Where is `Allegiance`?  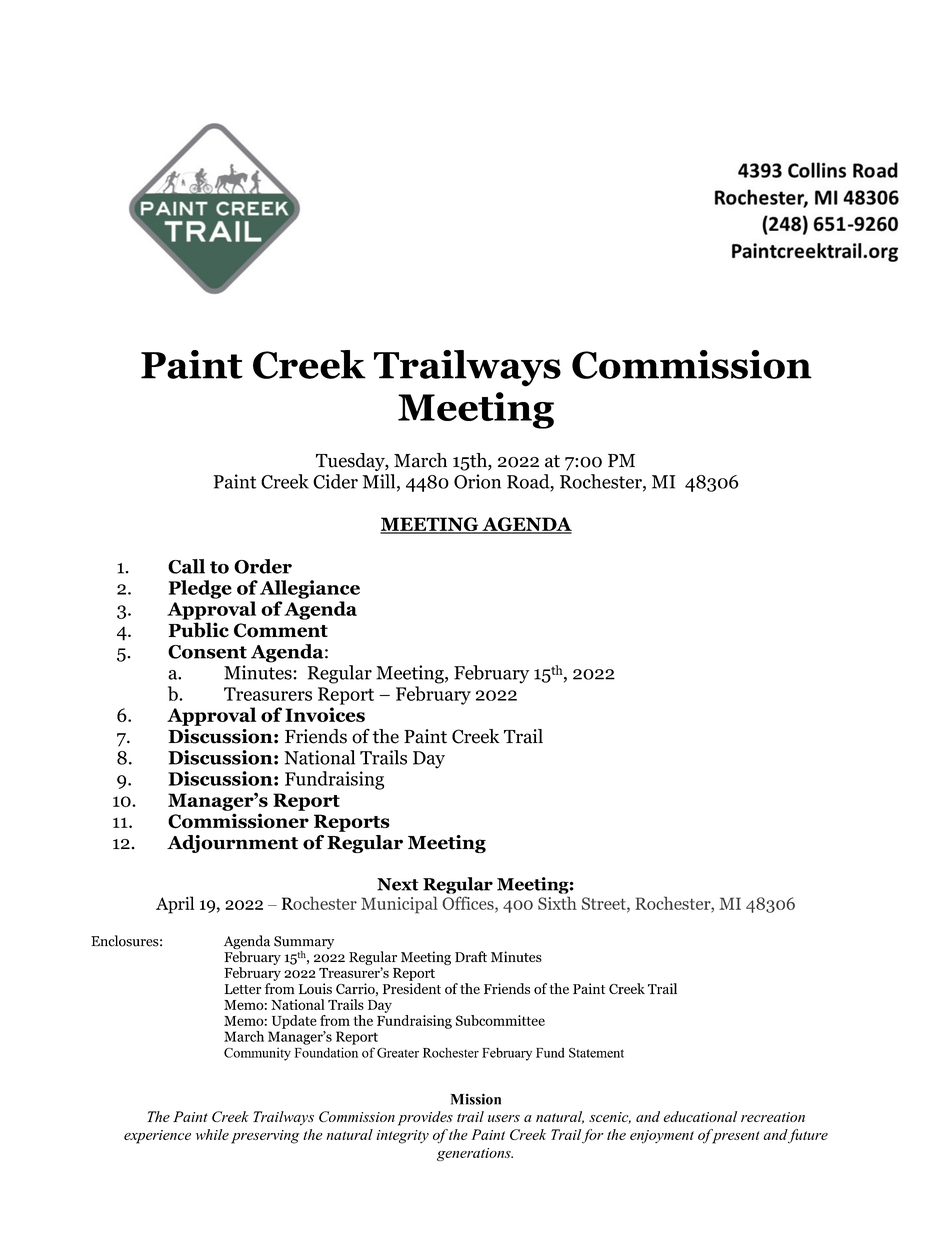 Allegiance is located at coordinates (310, 589).
